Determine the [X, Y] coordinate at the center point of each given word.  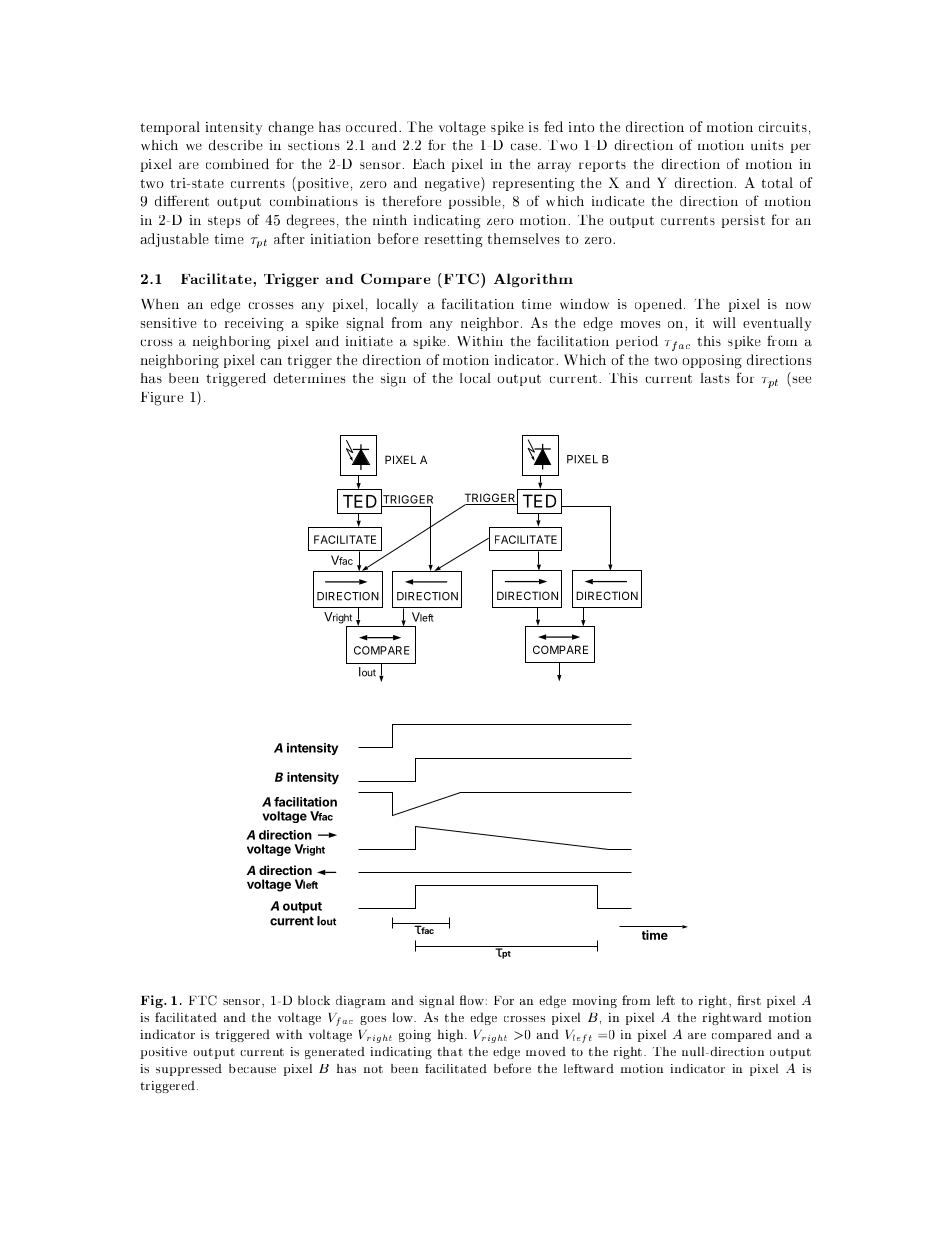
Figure [162, 399]
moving [594, 1002]
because [252, 1068]
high [451, 1035]
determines [309, 378]
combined [237, 163]
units [767, 145]
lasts [715, 378]
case [525, 147]
